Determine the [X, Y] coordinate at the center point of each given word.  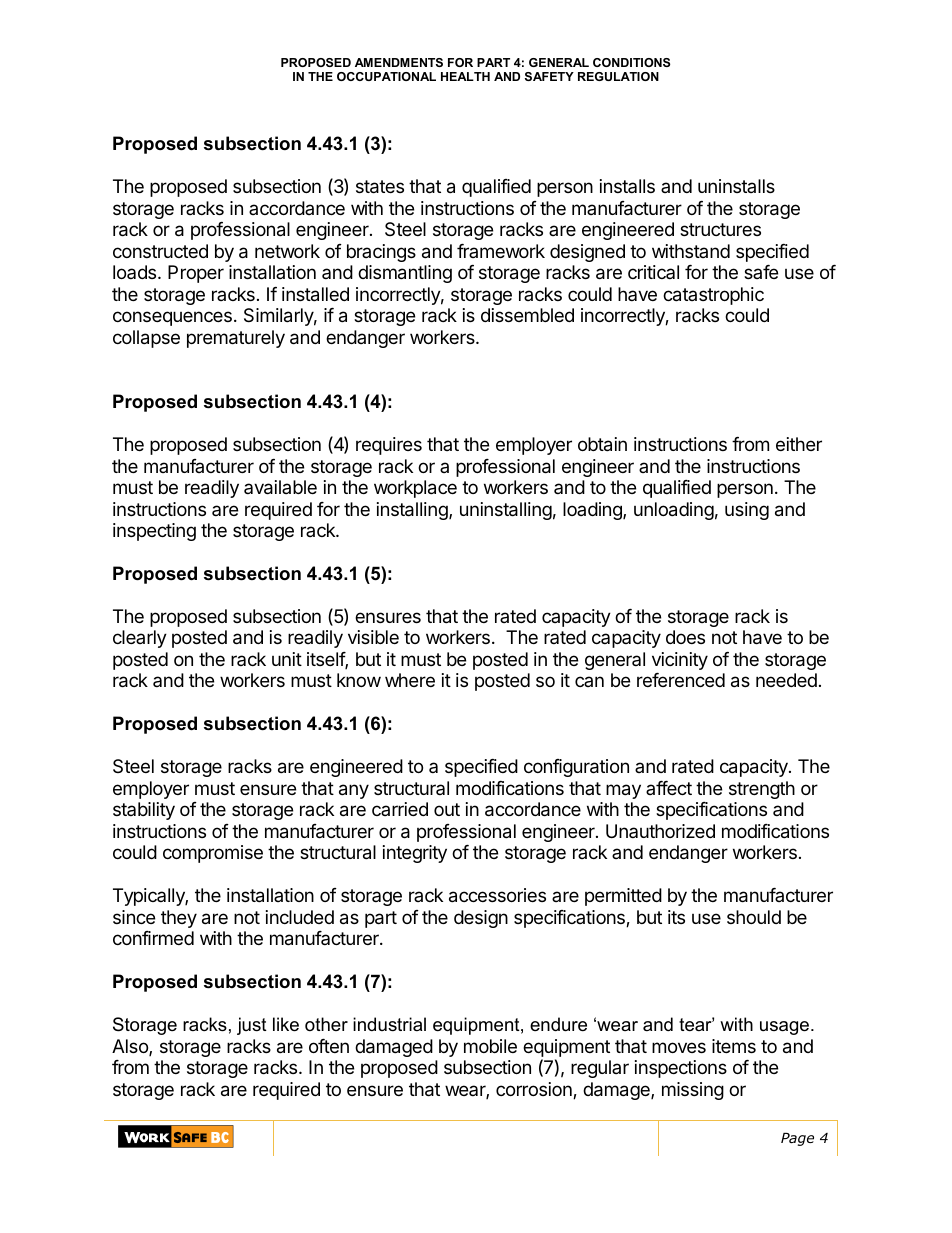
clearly [140, 639]
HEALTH [465, 76]
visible [373, 637]
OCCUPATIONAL [386, 76]
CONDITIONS [631, 62]
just [252, 1026]
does [685, 637]
